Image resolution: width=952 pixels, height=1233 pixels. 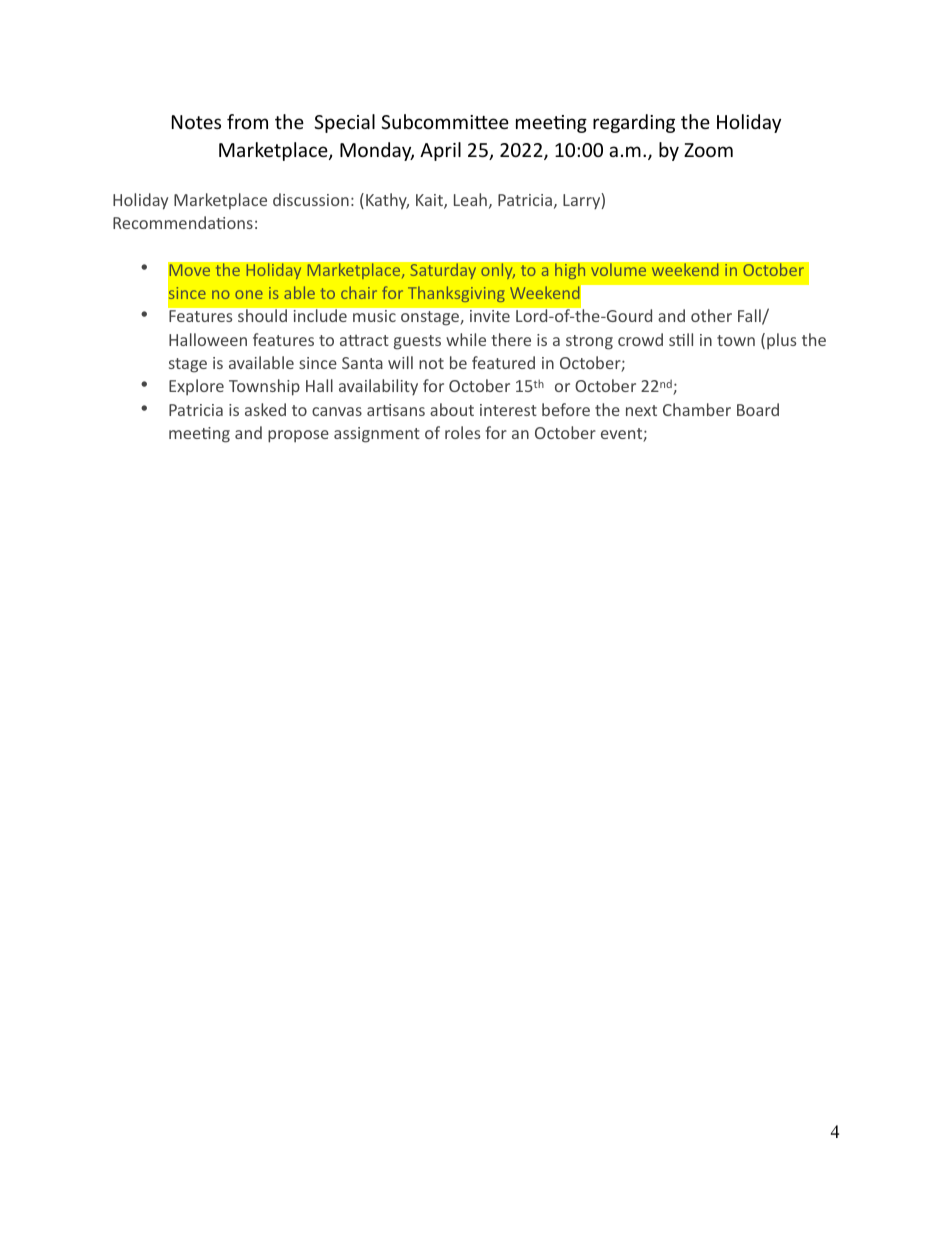 I want to click on volume, so click(x=619, y=270).
